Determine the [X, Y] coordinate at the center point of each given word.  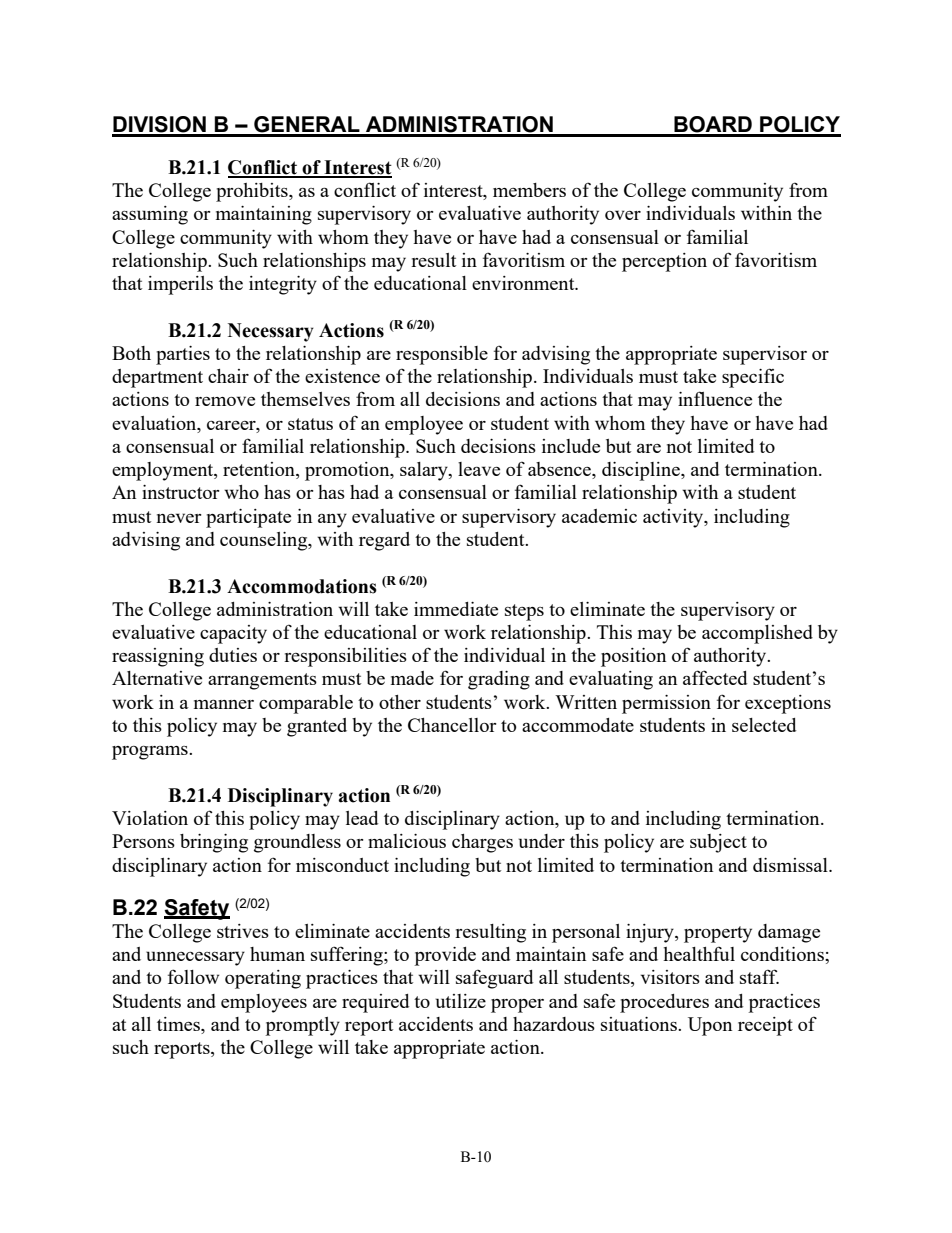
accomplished [757, 634]
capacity [233, 634]
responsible [442, 355]
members [529, 190]
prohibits [253, 192]
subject [718, 843]
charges [482, 843]
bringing [214, 843]
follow [193, 976]
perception [664, 262]
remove [225, 401]
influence [715, 398]
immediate [456, 609]
